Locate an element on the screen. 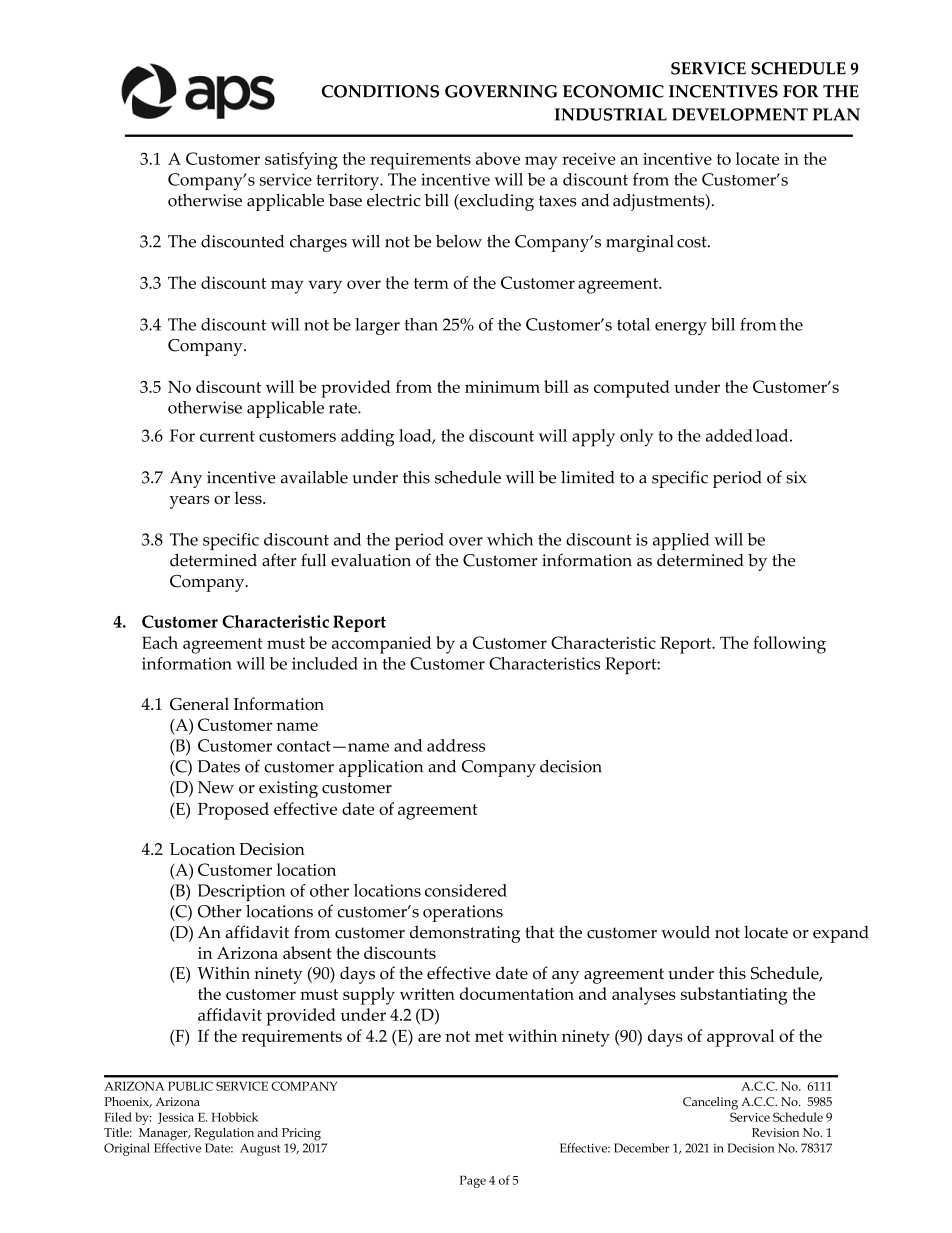  above is located at coordinates (498, 158).
